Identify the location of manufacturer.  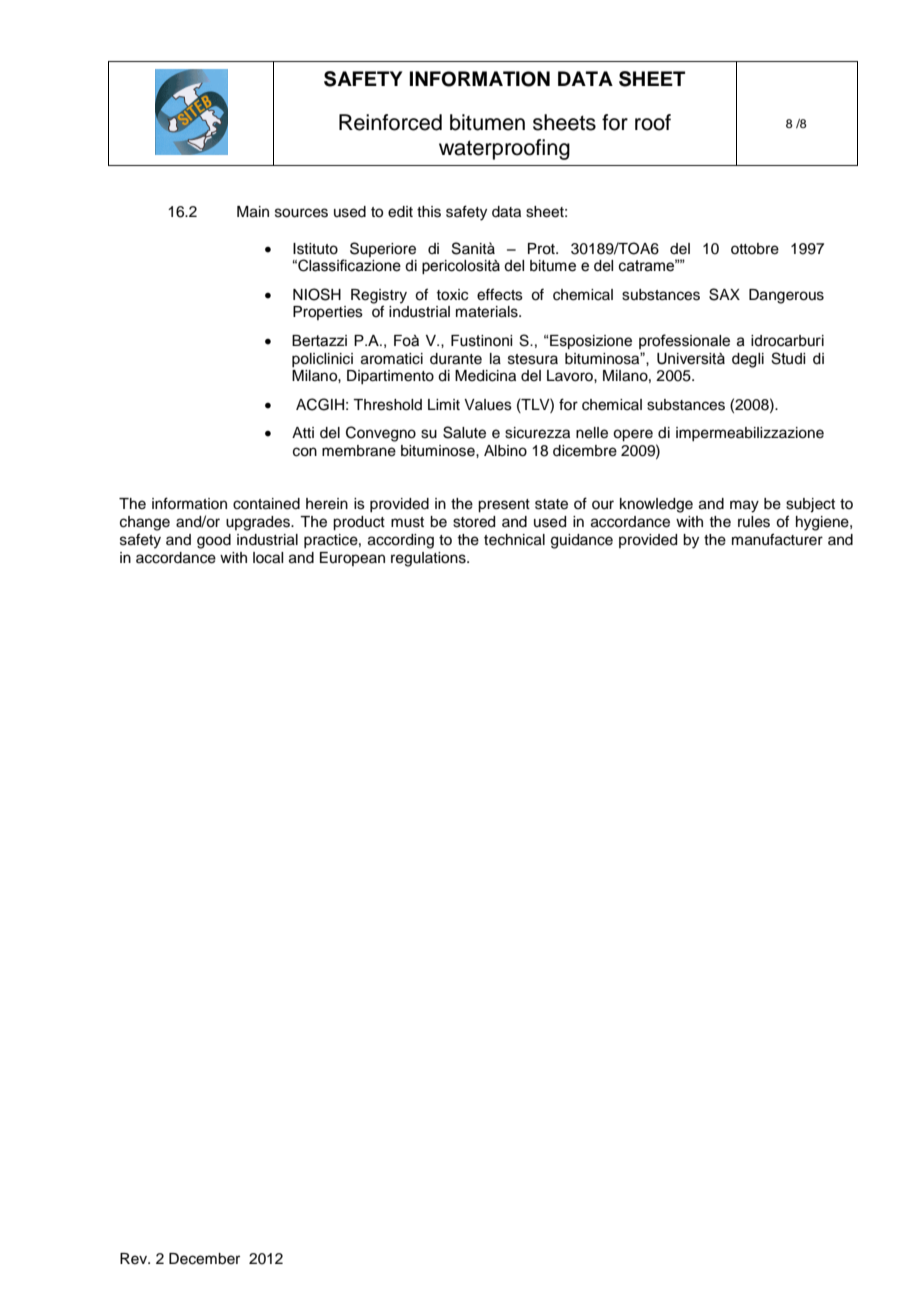
(777, 539).
